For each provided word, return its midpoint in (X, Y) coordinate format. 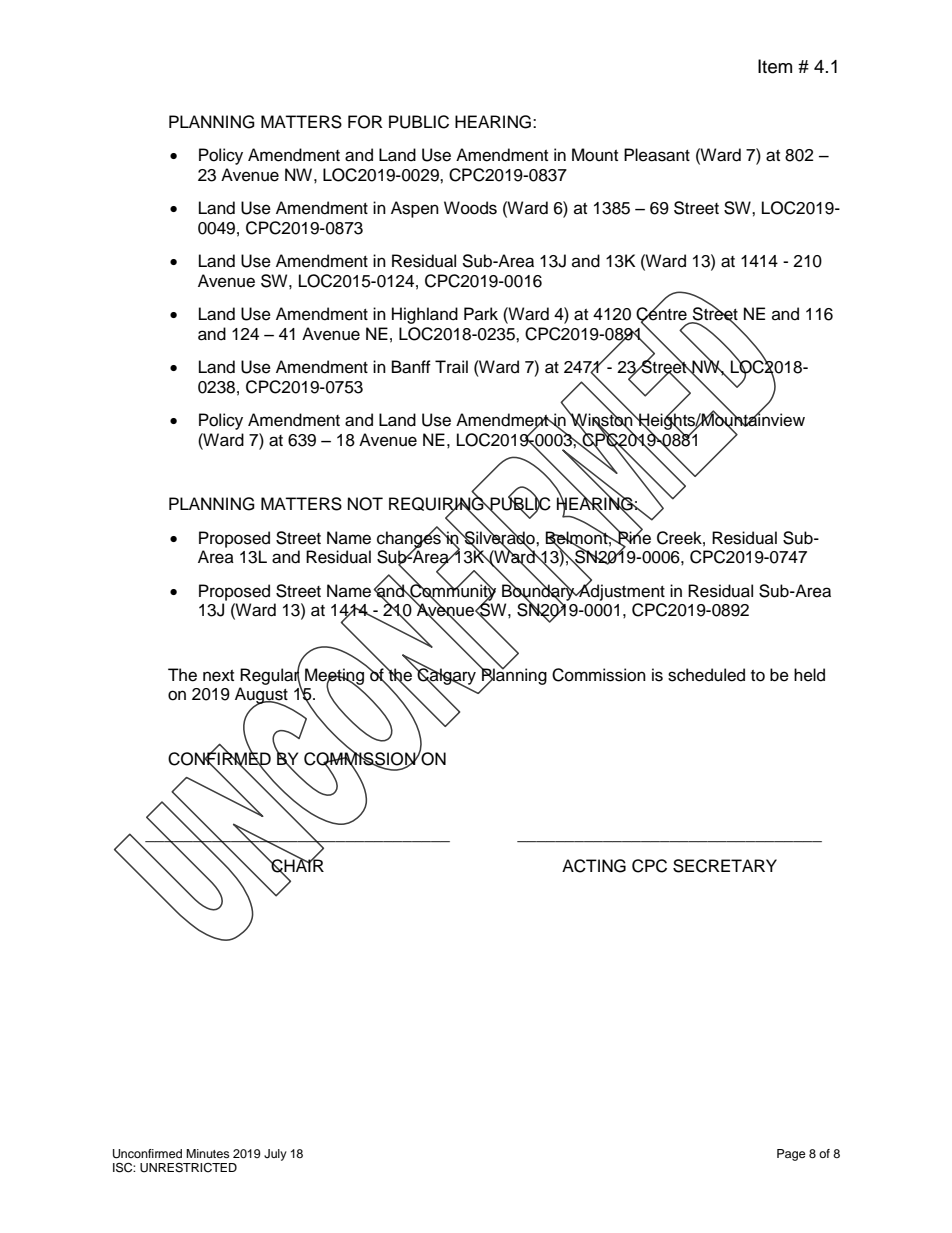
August (261, 697)
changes (410, 539)
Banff (411, 367)
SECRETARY (725, 866)
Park (481, 313)
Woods (470, 208)
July (275, 1155)
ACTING (594, 866)
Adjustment (621, 591)
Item (775, 66)
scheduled (706, 675)
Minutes (208, 1153)
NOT (365, 504)
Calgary (446, 676)
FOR (365, 122)
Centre (661, 314)
